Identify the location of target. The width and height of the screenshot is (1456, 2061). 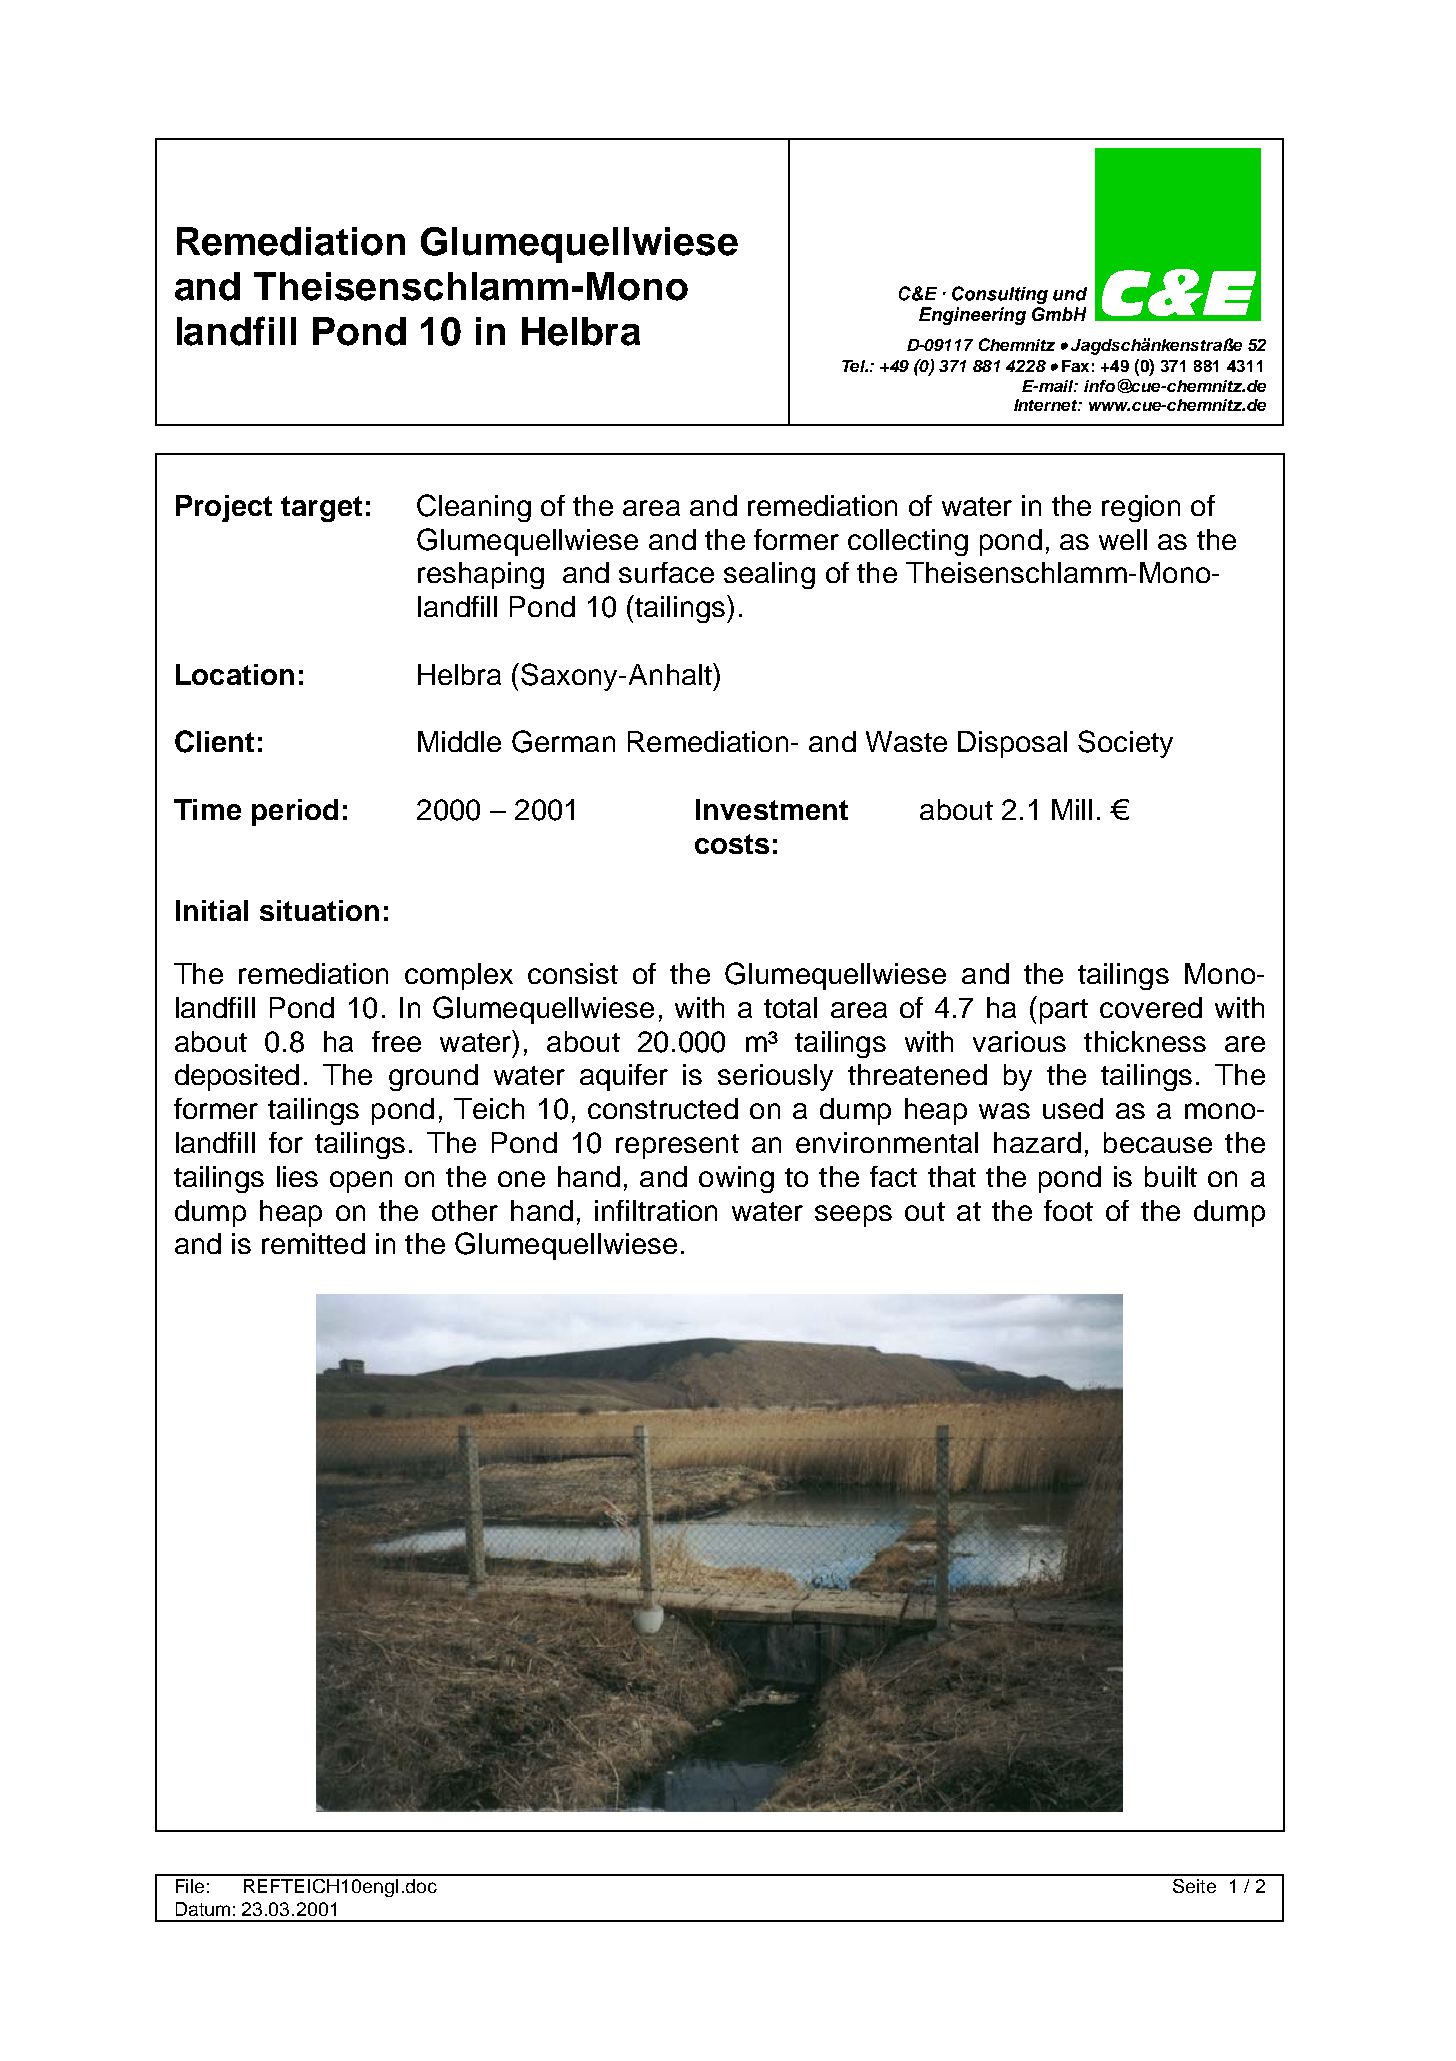
(321, 509).
